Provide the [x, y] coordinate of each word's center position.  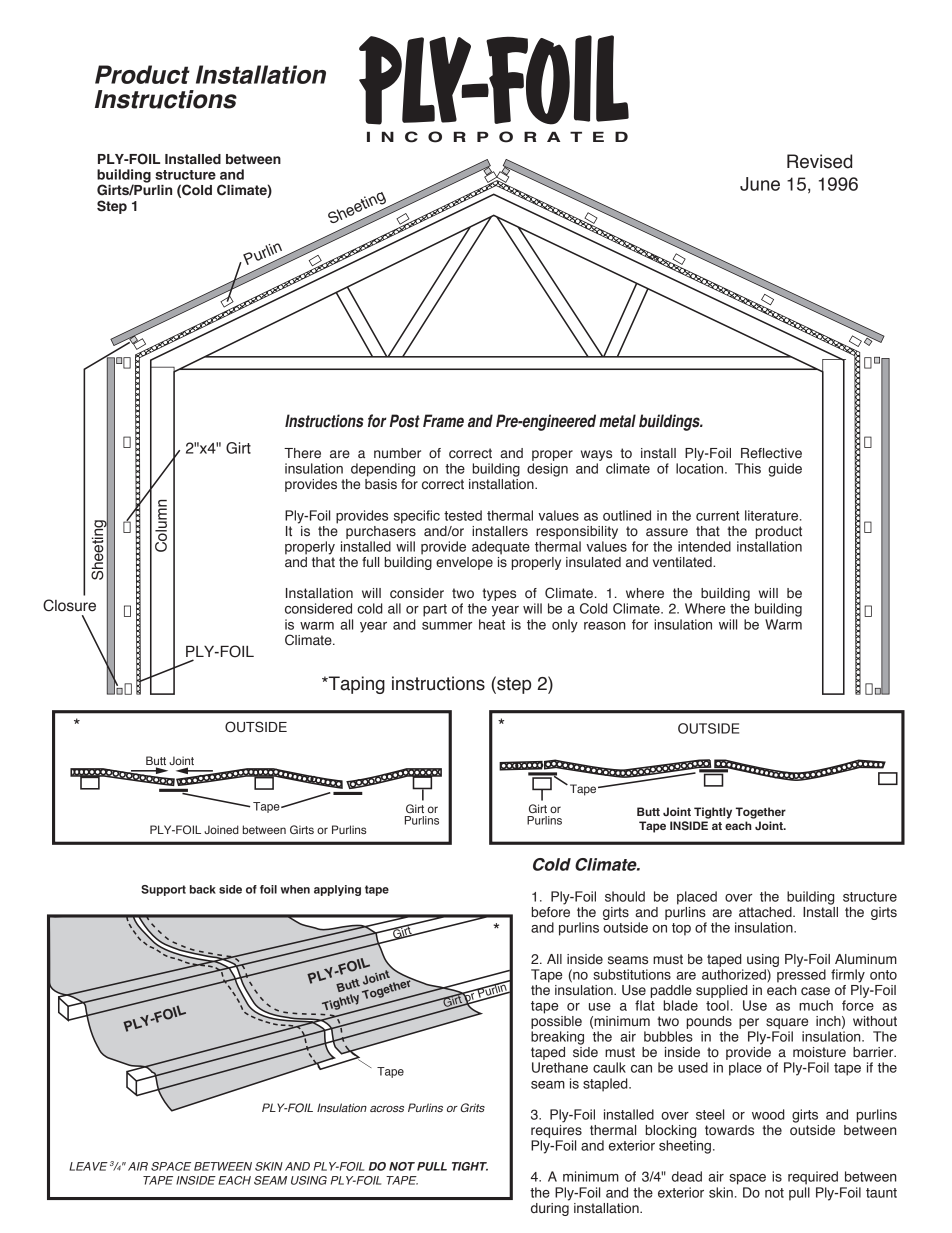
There [302, 453]
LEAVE [88, 1166]
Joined [221, 829]
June [760, 184]
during [550, 1208]
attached [766, 912]
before [551, 910]
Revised [819, 161]
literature [773, 515]
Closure [69, 605]
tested [463, 515]
